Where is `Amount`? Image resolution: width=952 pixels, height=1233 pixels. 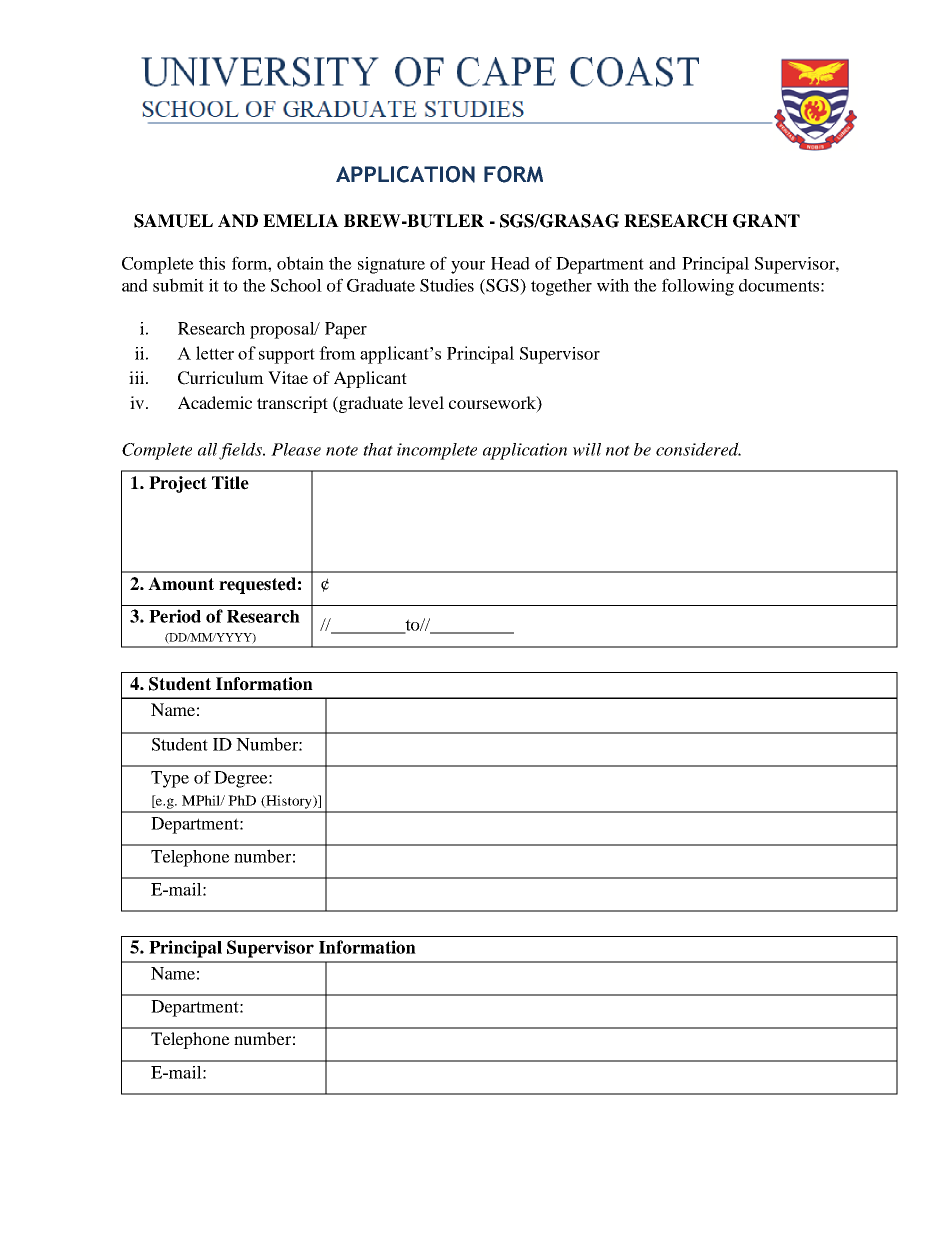
Amount is located at coordinates (181, 584).
